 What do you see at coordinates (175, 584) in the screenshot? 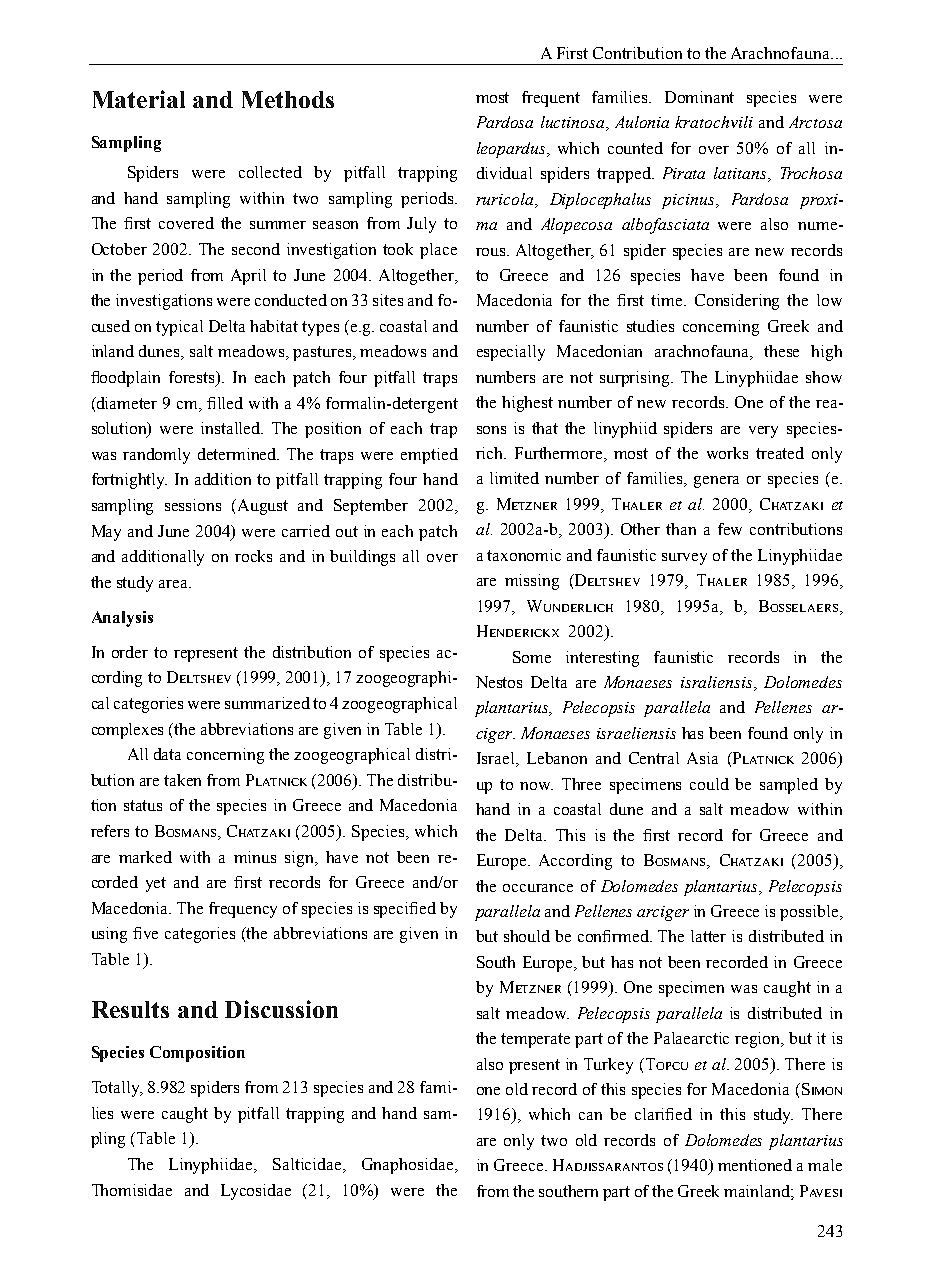
I see `area` at bounding box center [175, 584].
